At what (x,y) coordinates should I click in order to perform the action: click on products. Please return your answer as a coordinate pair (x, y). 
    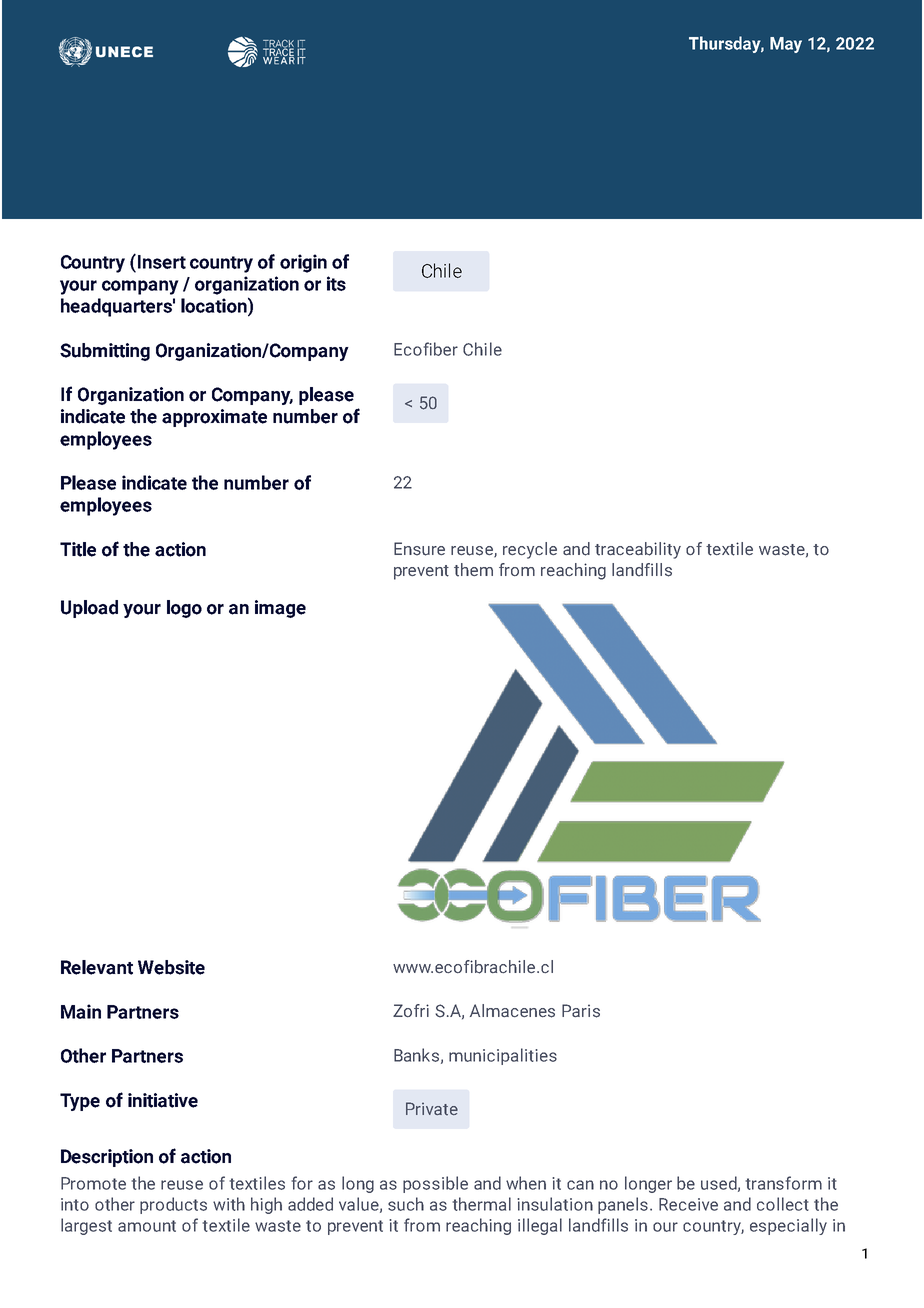
    Looking at the image, I should click on (173, 1205).
